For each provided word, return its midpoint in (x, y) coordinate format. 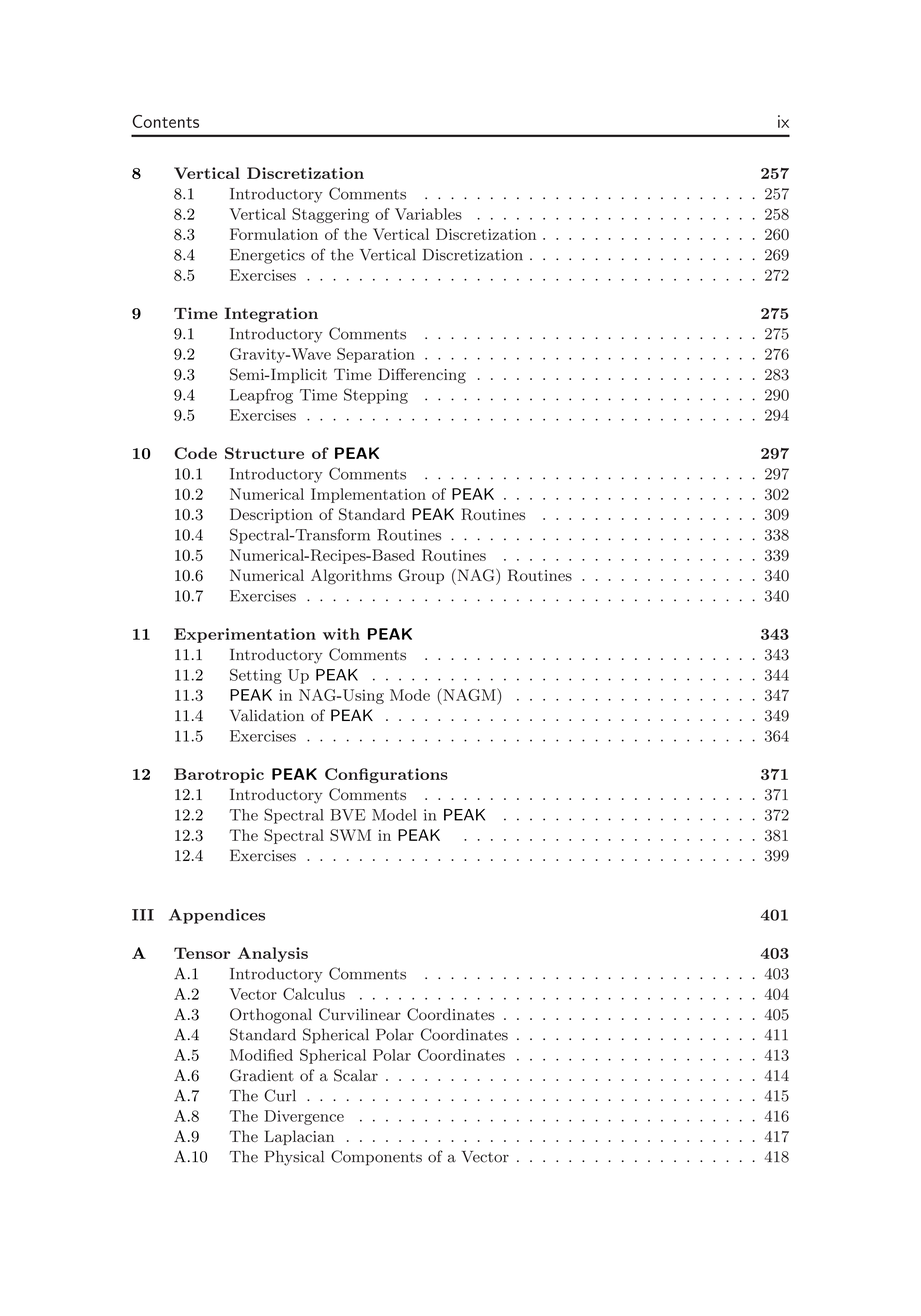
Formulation (274, 234)
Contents (165, 121)
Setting (256, 676)
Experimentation (245, 635)
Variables (428, 214)
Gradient (262, 1075)
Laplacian (299, 1137)
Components (376, 1158)
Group (421, 576)
